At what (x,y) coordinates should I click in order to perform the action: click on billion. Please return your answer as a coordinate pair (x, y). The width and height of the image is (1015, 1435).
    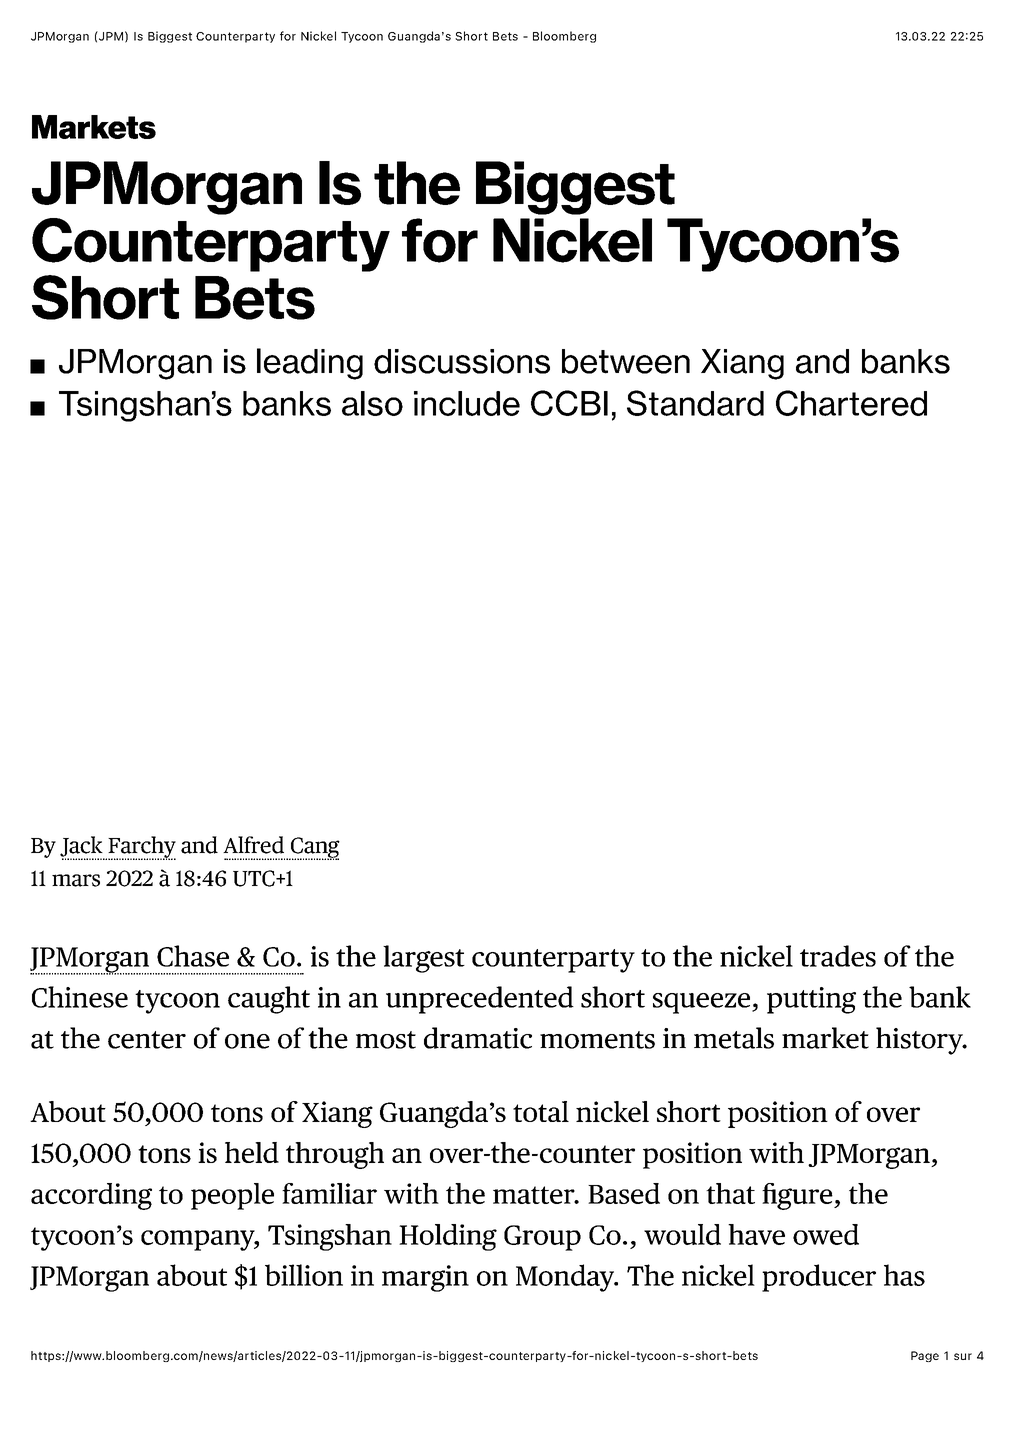
    Looking at the image, I should click on (304, 1275).
